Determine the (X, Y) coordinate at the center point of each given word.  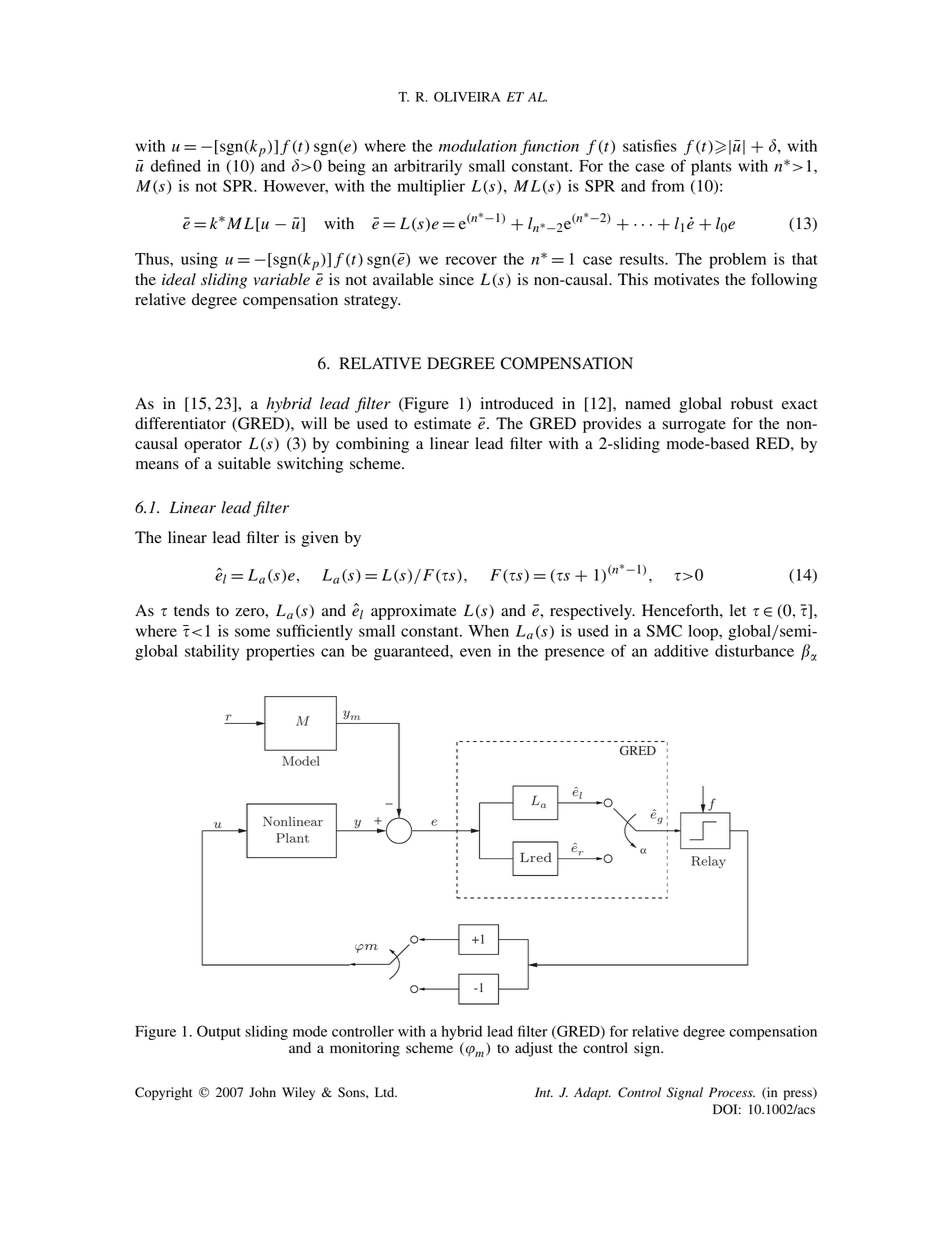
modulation (478, 146)
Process (732, 1092)
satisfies (650, 145)
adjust (534, 1049)
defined (176, 165)
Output (219, 1032)
